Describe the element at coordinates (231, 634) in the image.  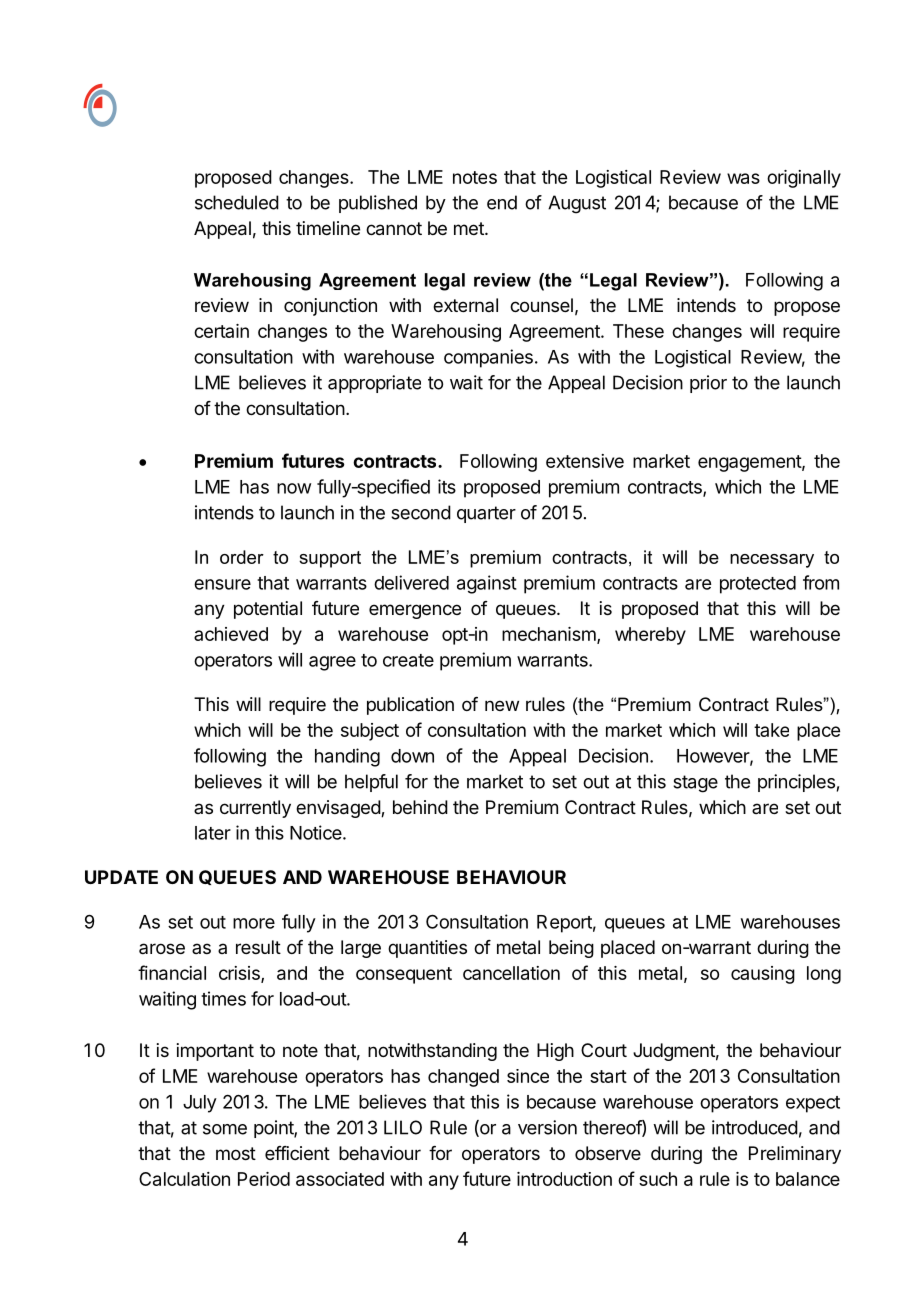
I see `achieved` at that location.
